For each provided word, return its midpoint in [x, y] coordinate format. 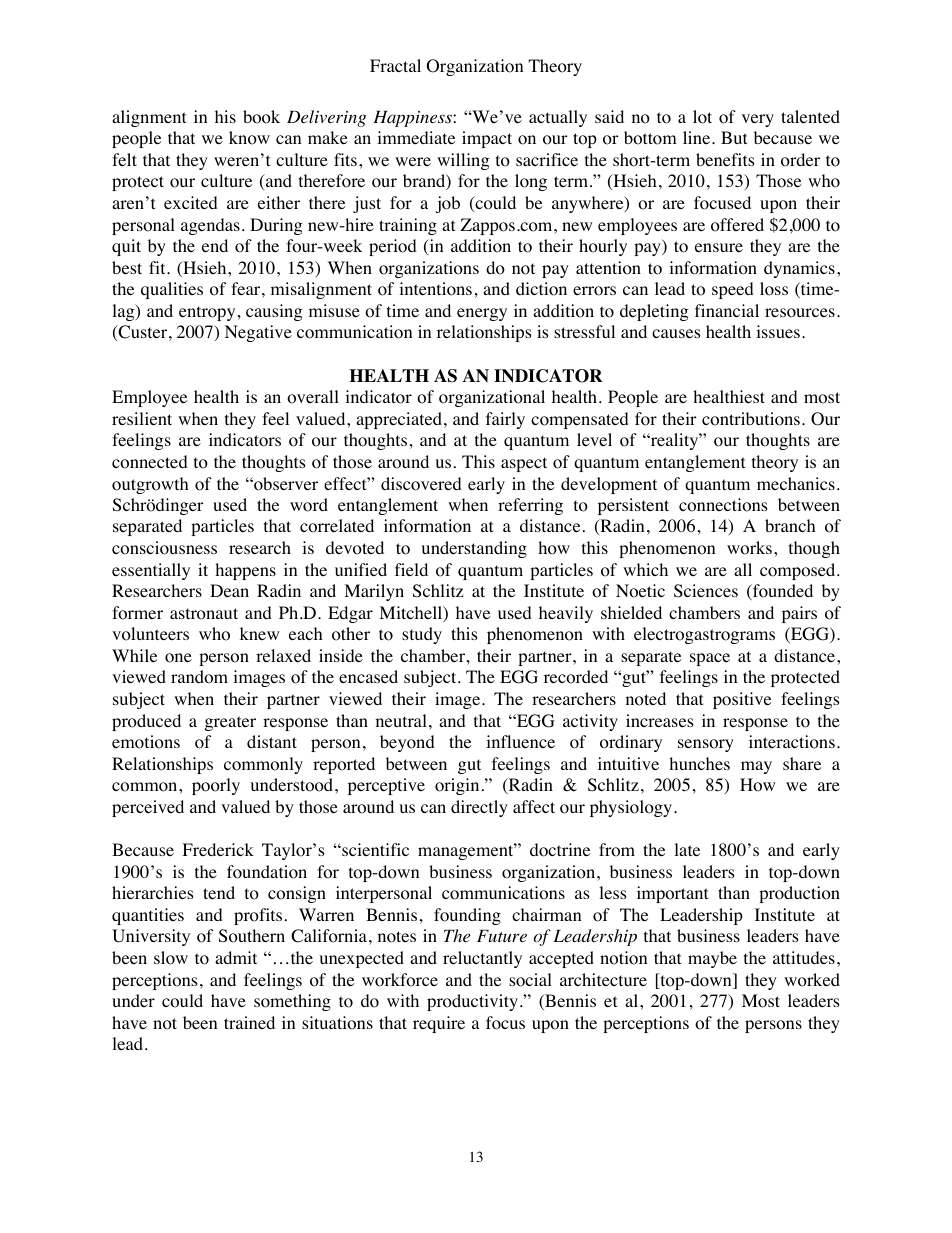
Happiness [413, 119]
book [261, 117]
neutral [401, 720]
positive [742, 700]
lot [702, 117]
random [199, 677]
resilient [142, 418]
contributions [751, 419]
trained [249, 1022]
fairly [505, 420]
